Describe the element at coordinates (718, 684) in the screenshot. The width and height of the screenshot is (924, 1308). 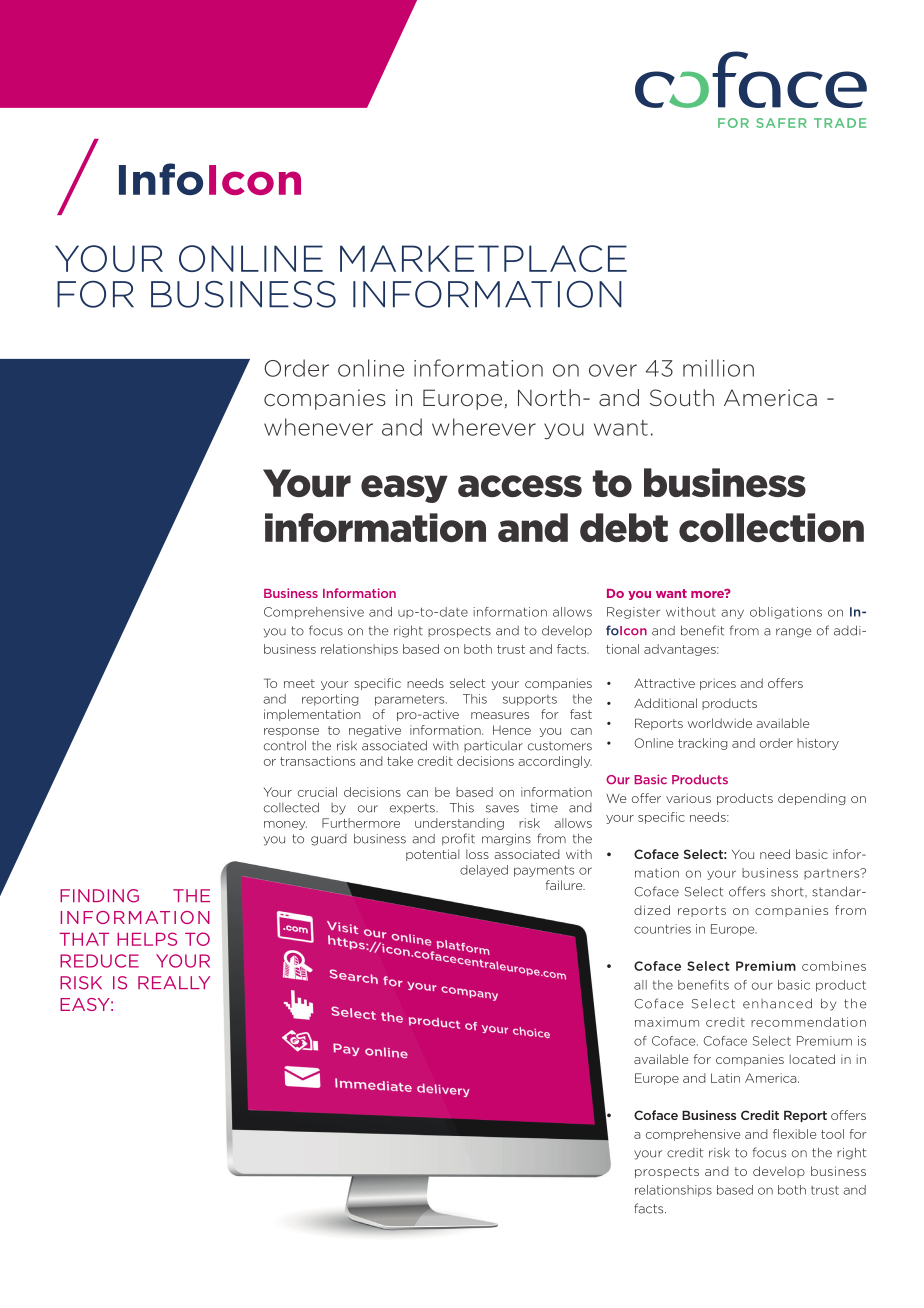
I see `prices` at that location.
